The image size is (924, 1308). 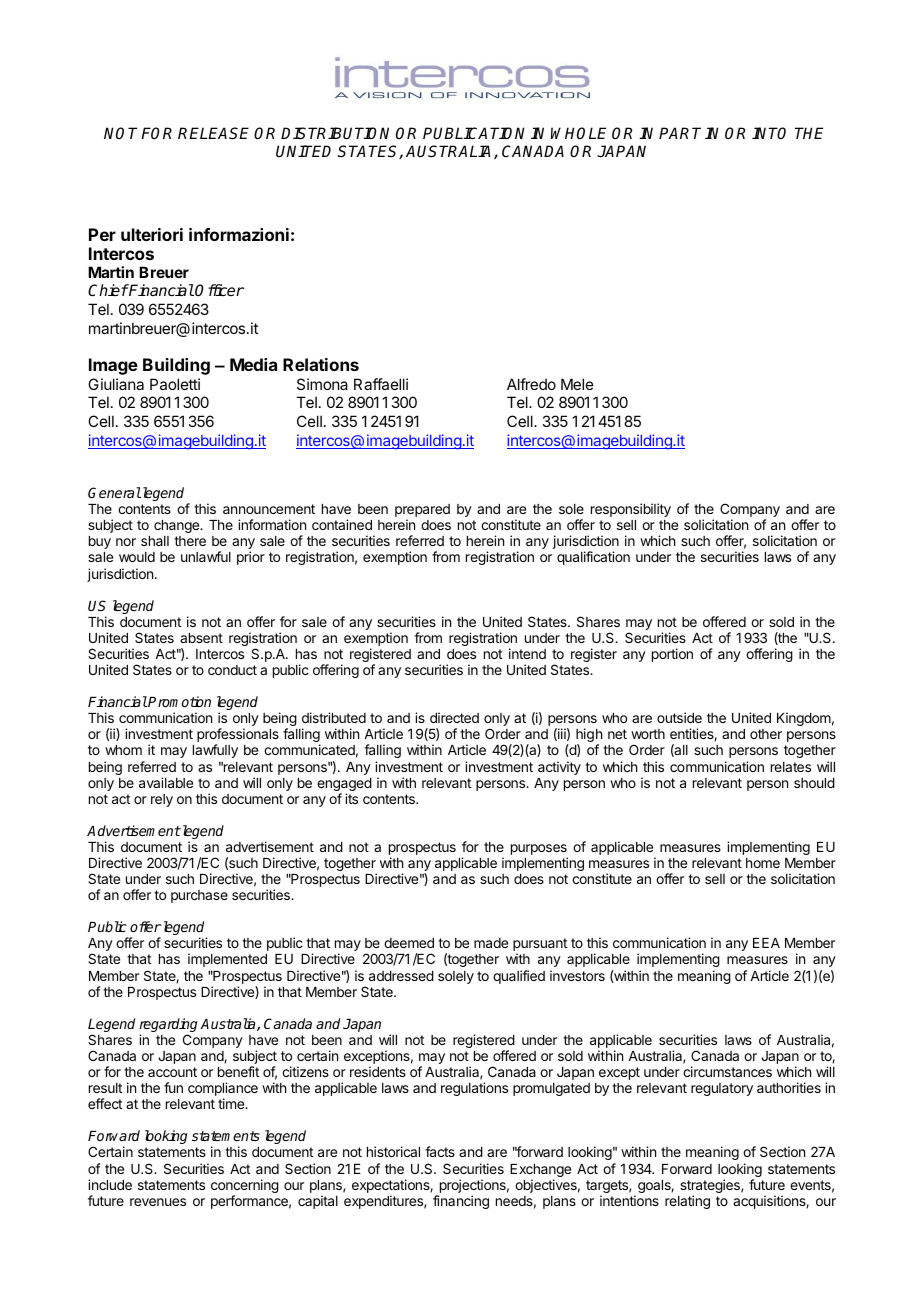 What do you see at coordinates (440, 1151) in the screenshot?
I see `facts` at bounding box center [440, 1151].
